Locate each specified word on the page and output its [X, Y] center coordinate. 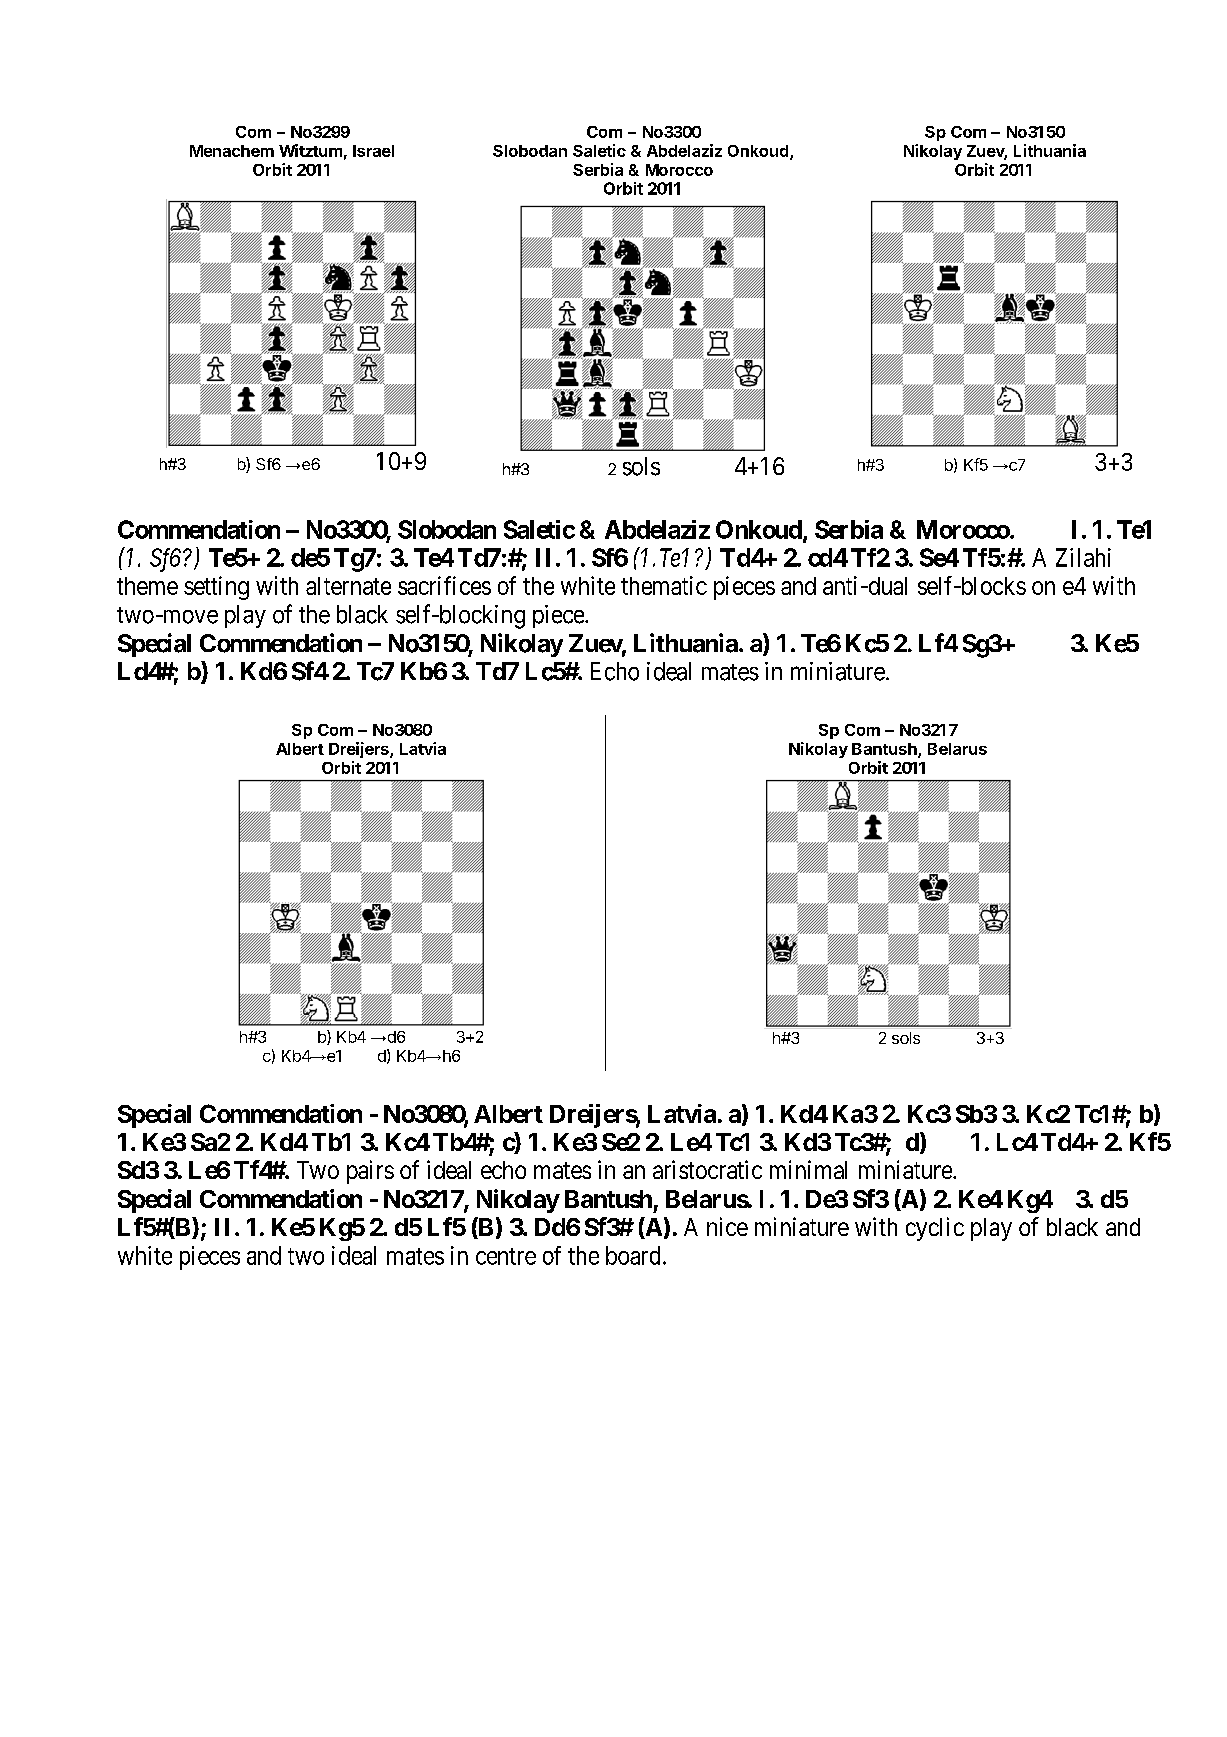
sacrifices [444, 585]
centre [506, 1256]
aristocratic [707, 1169]
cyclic [935, 1229]
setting [216, 588]
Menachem [232, 151]
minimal [808, 1169]
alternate [348, 586]
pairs [370, 1172]
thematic [664, 585]
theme [147, 586]
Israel [373, 151]
